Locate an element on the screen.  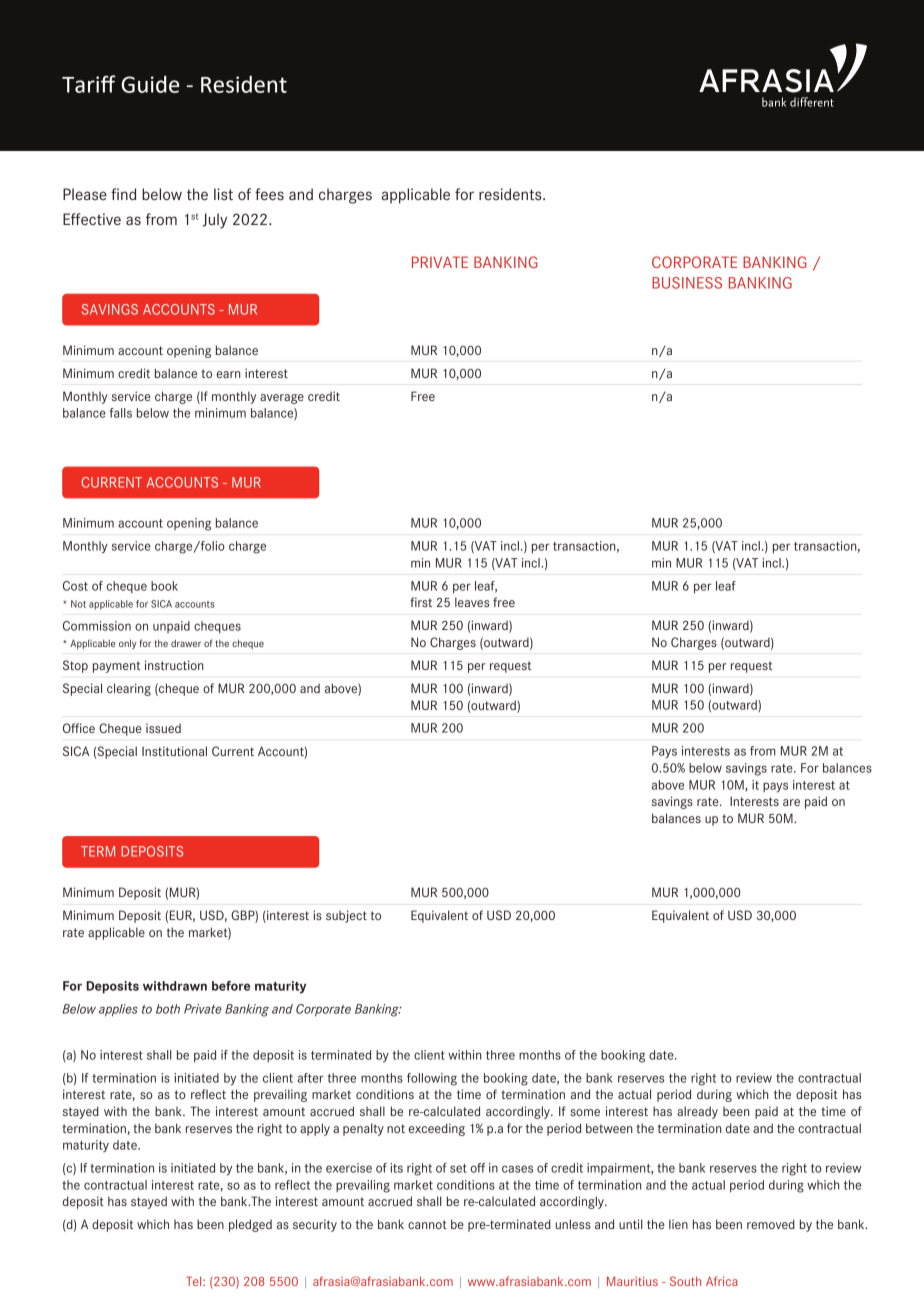
instruction is located at coordinates (174, 665).
